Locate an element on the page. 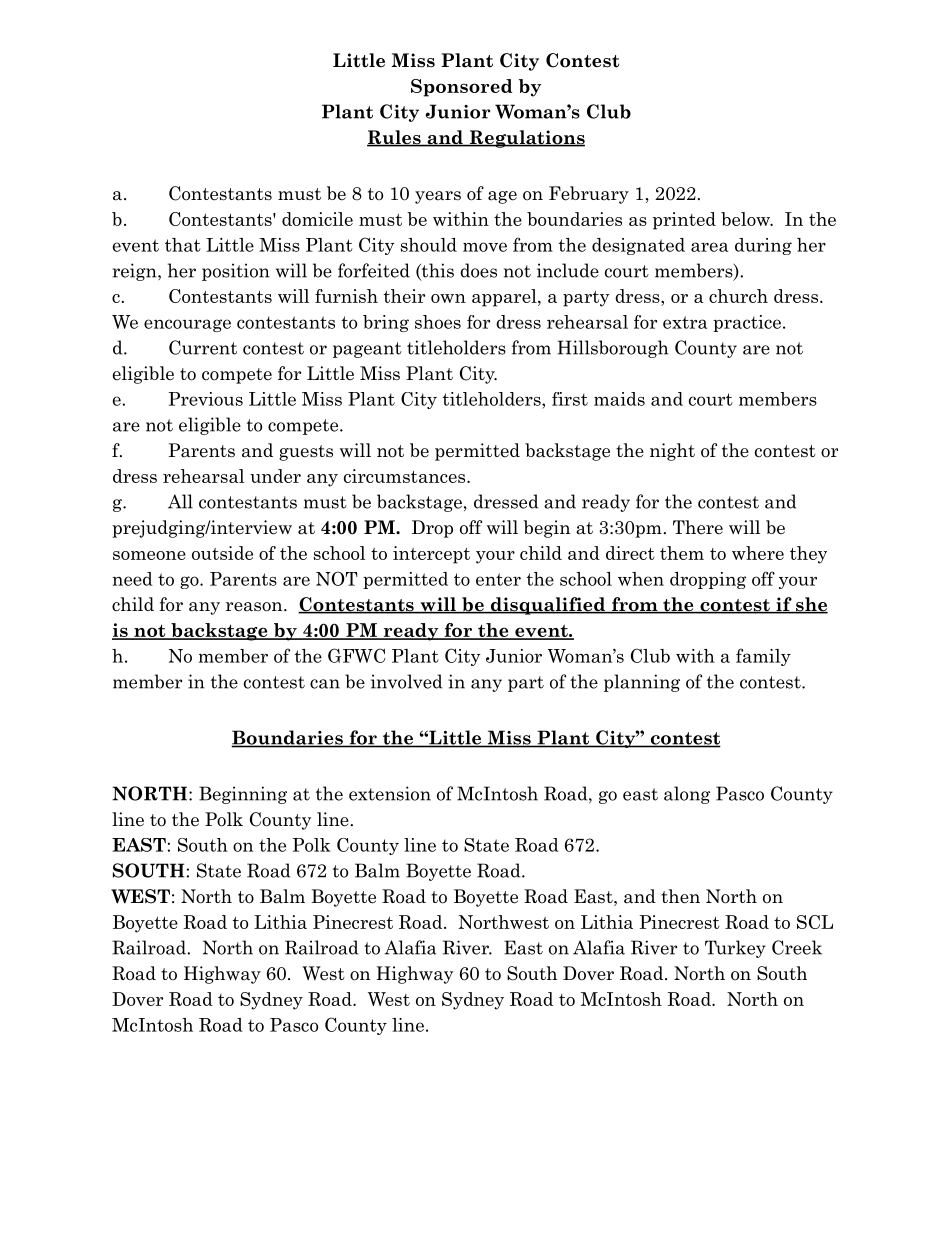 This document has height=1233, width=952. reason is located at coordinates (255, 607).
